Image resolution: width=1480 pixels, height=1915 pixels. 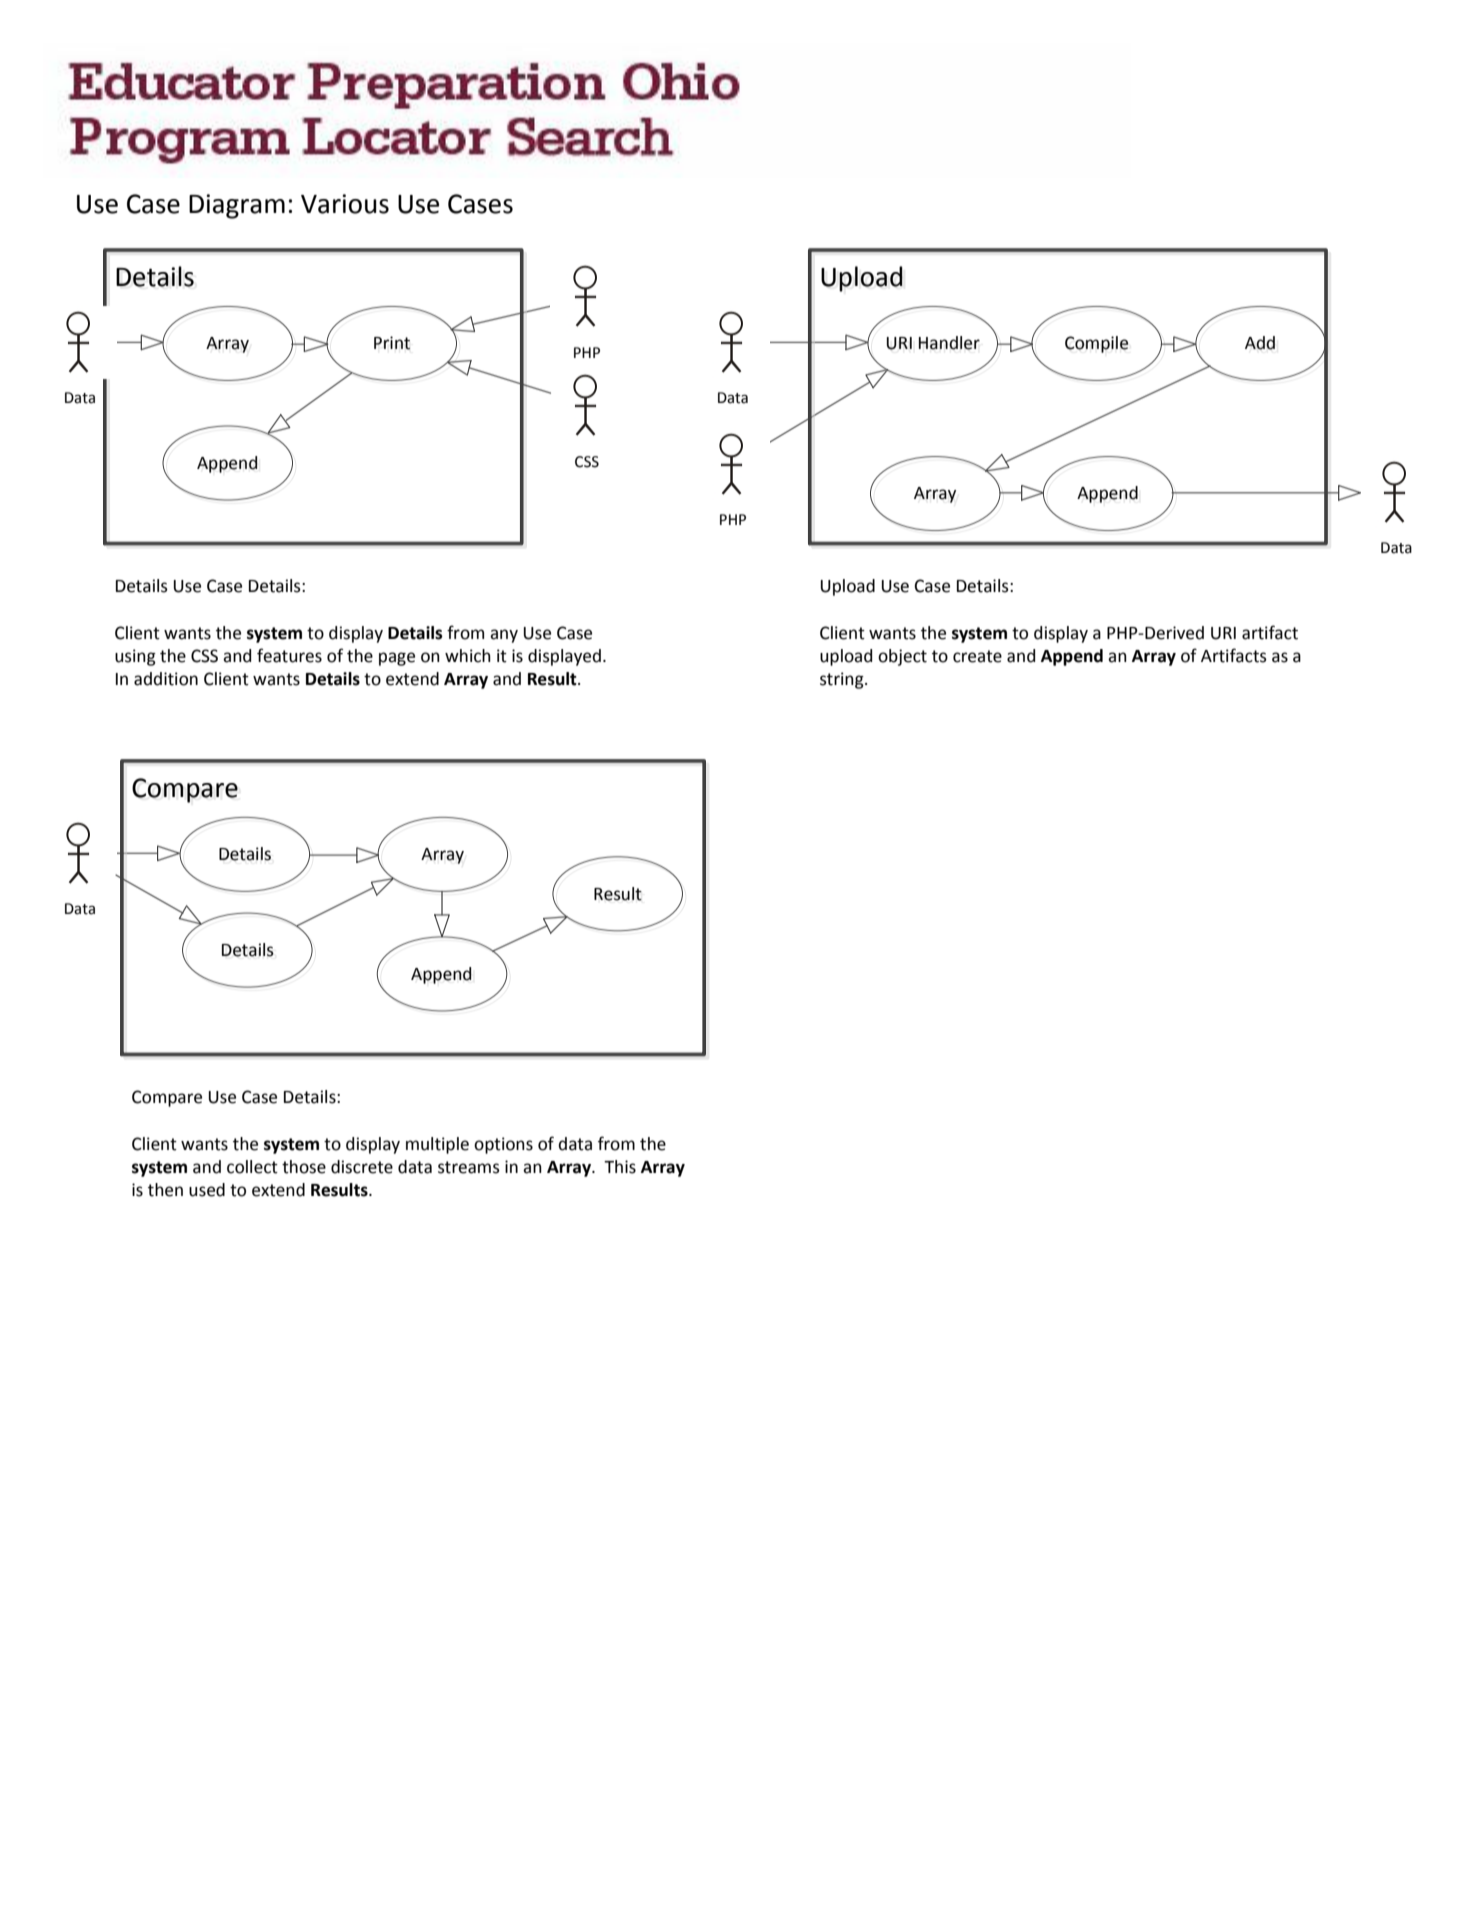 I want to click on which, so click(x=468, y=656).
